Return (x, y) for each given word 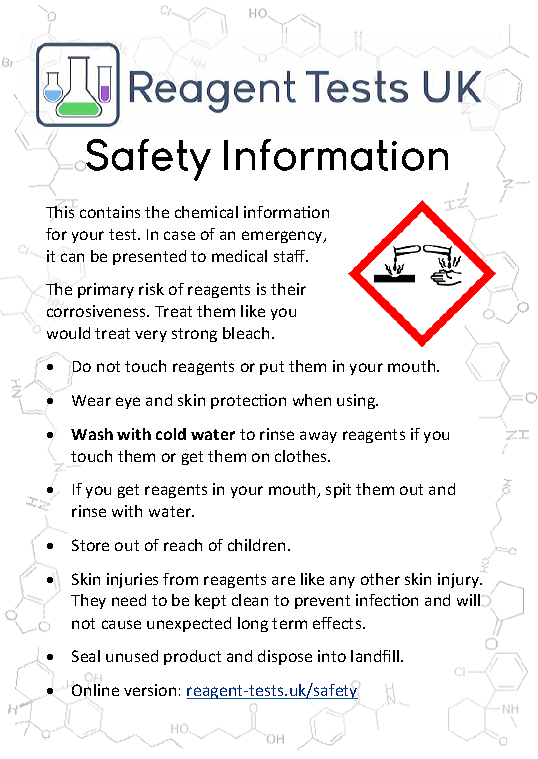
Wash (92, 434)
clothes (302, 456)
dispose (285, 657)
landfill (376, 656)
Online (95, 690)
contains (110, 212)
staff (291, 256)
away (318, 437)
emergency (283, 237)
